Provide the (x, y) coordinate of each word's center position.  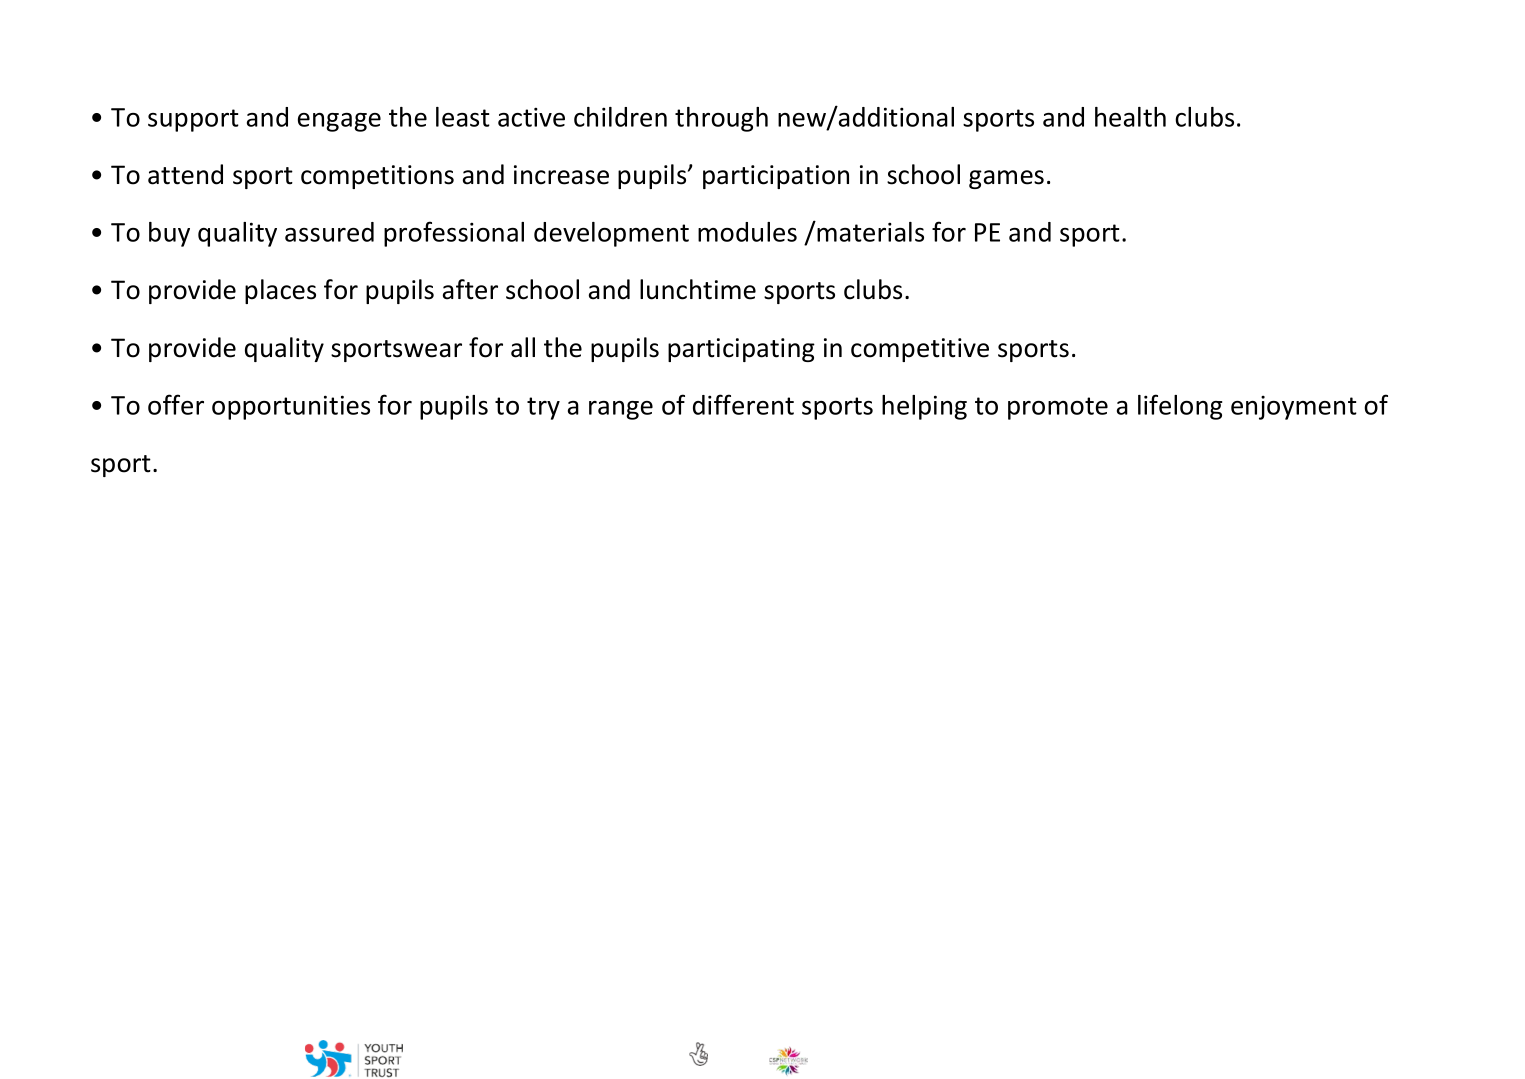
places (280, 291)
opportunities (291, 407)
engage (339, 122)
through (721, 119)
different (743, 404)
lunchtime (698, 289)
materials (869, 231)
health (1130, 117)
